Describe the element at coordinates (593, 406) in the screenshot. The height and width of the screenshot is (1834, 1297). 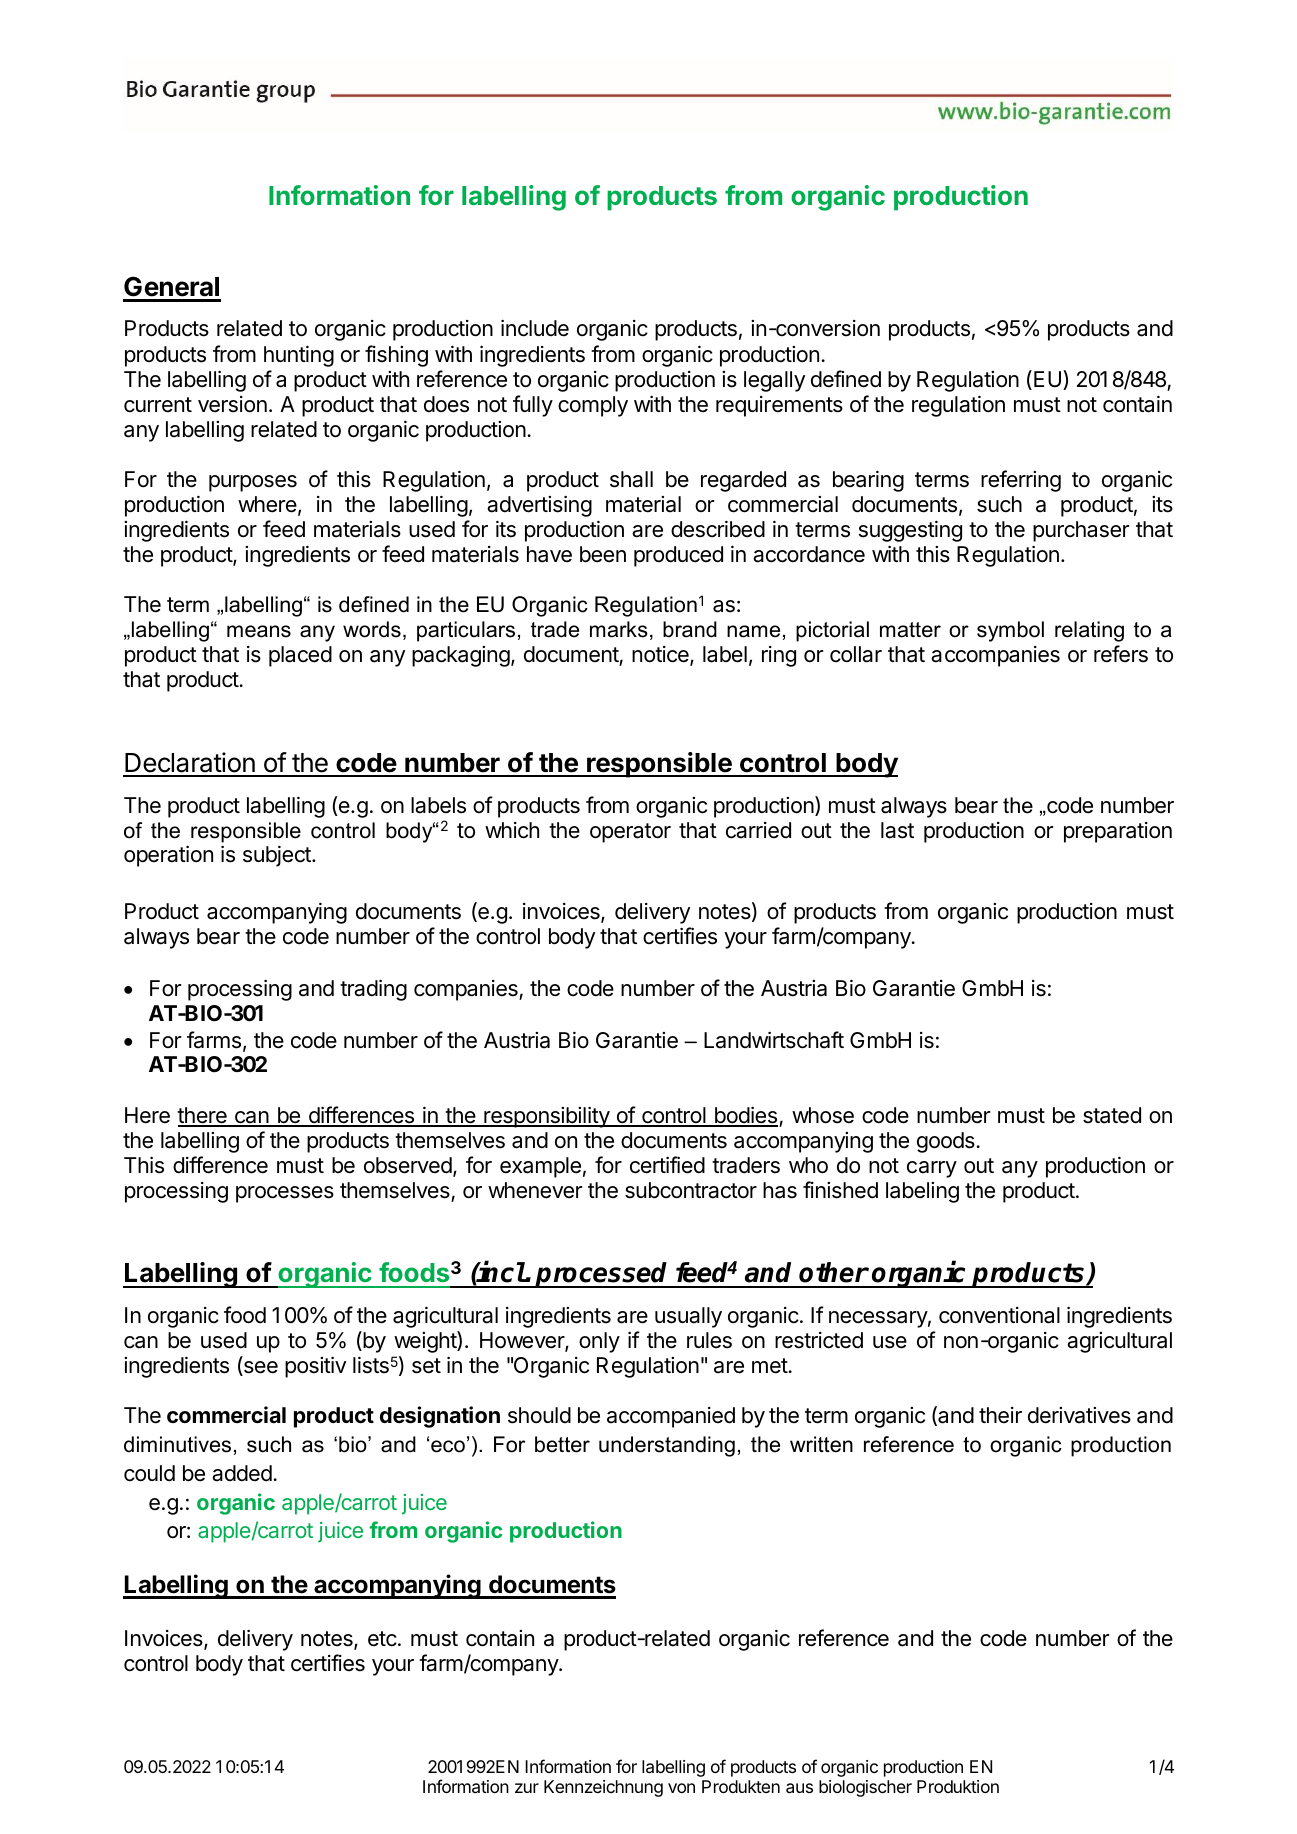
I see `comply` at that location.
